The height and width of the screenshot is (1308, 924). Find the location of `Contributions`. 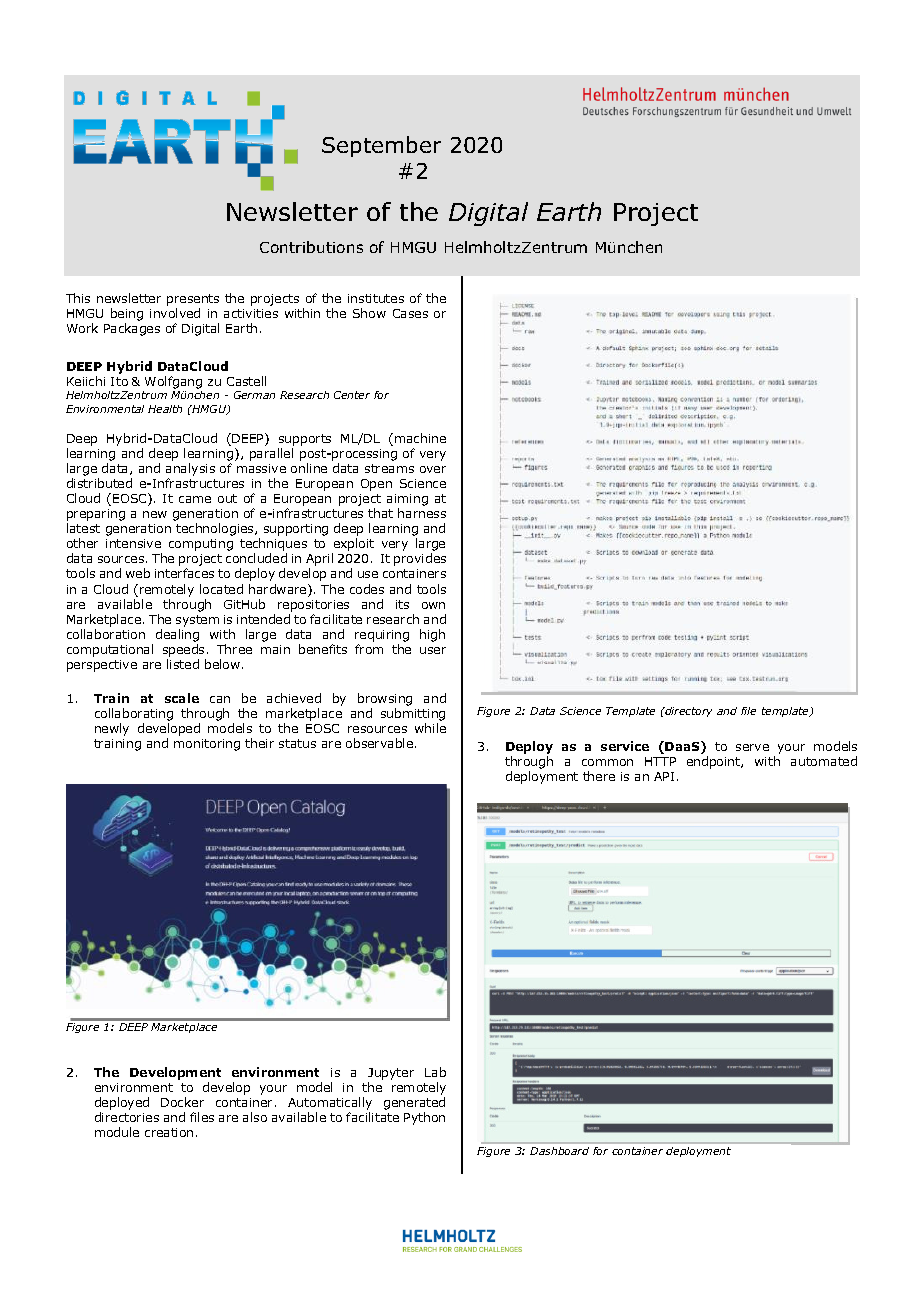

Contributions is located at coordinates (311, 247).
